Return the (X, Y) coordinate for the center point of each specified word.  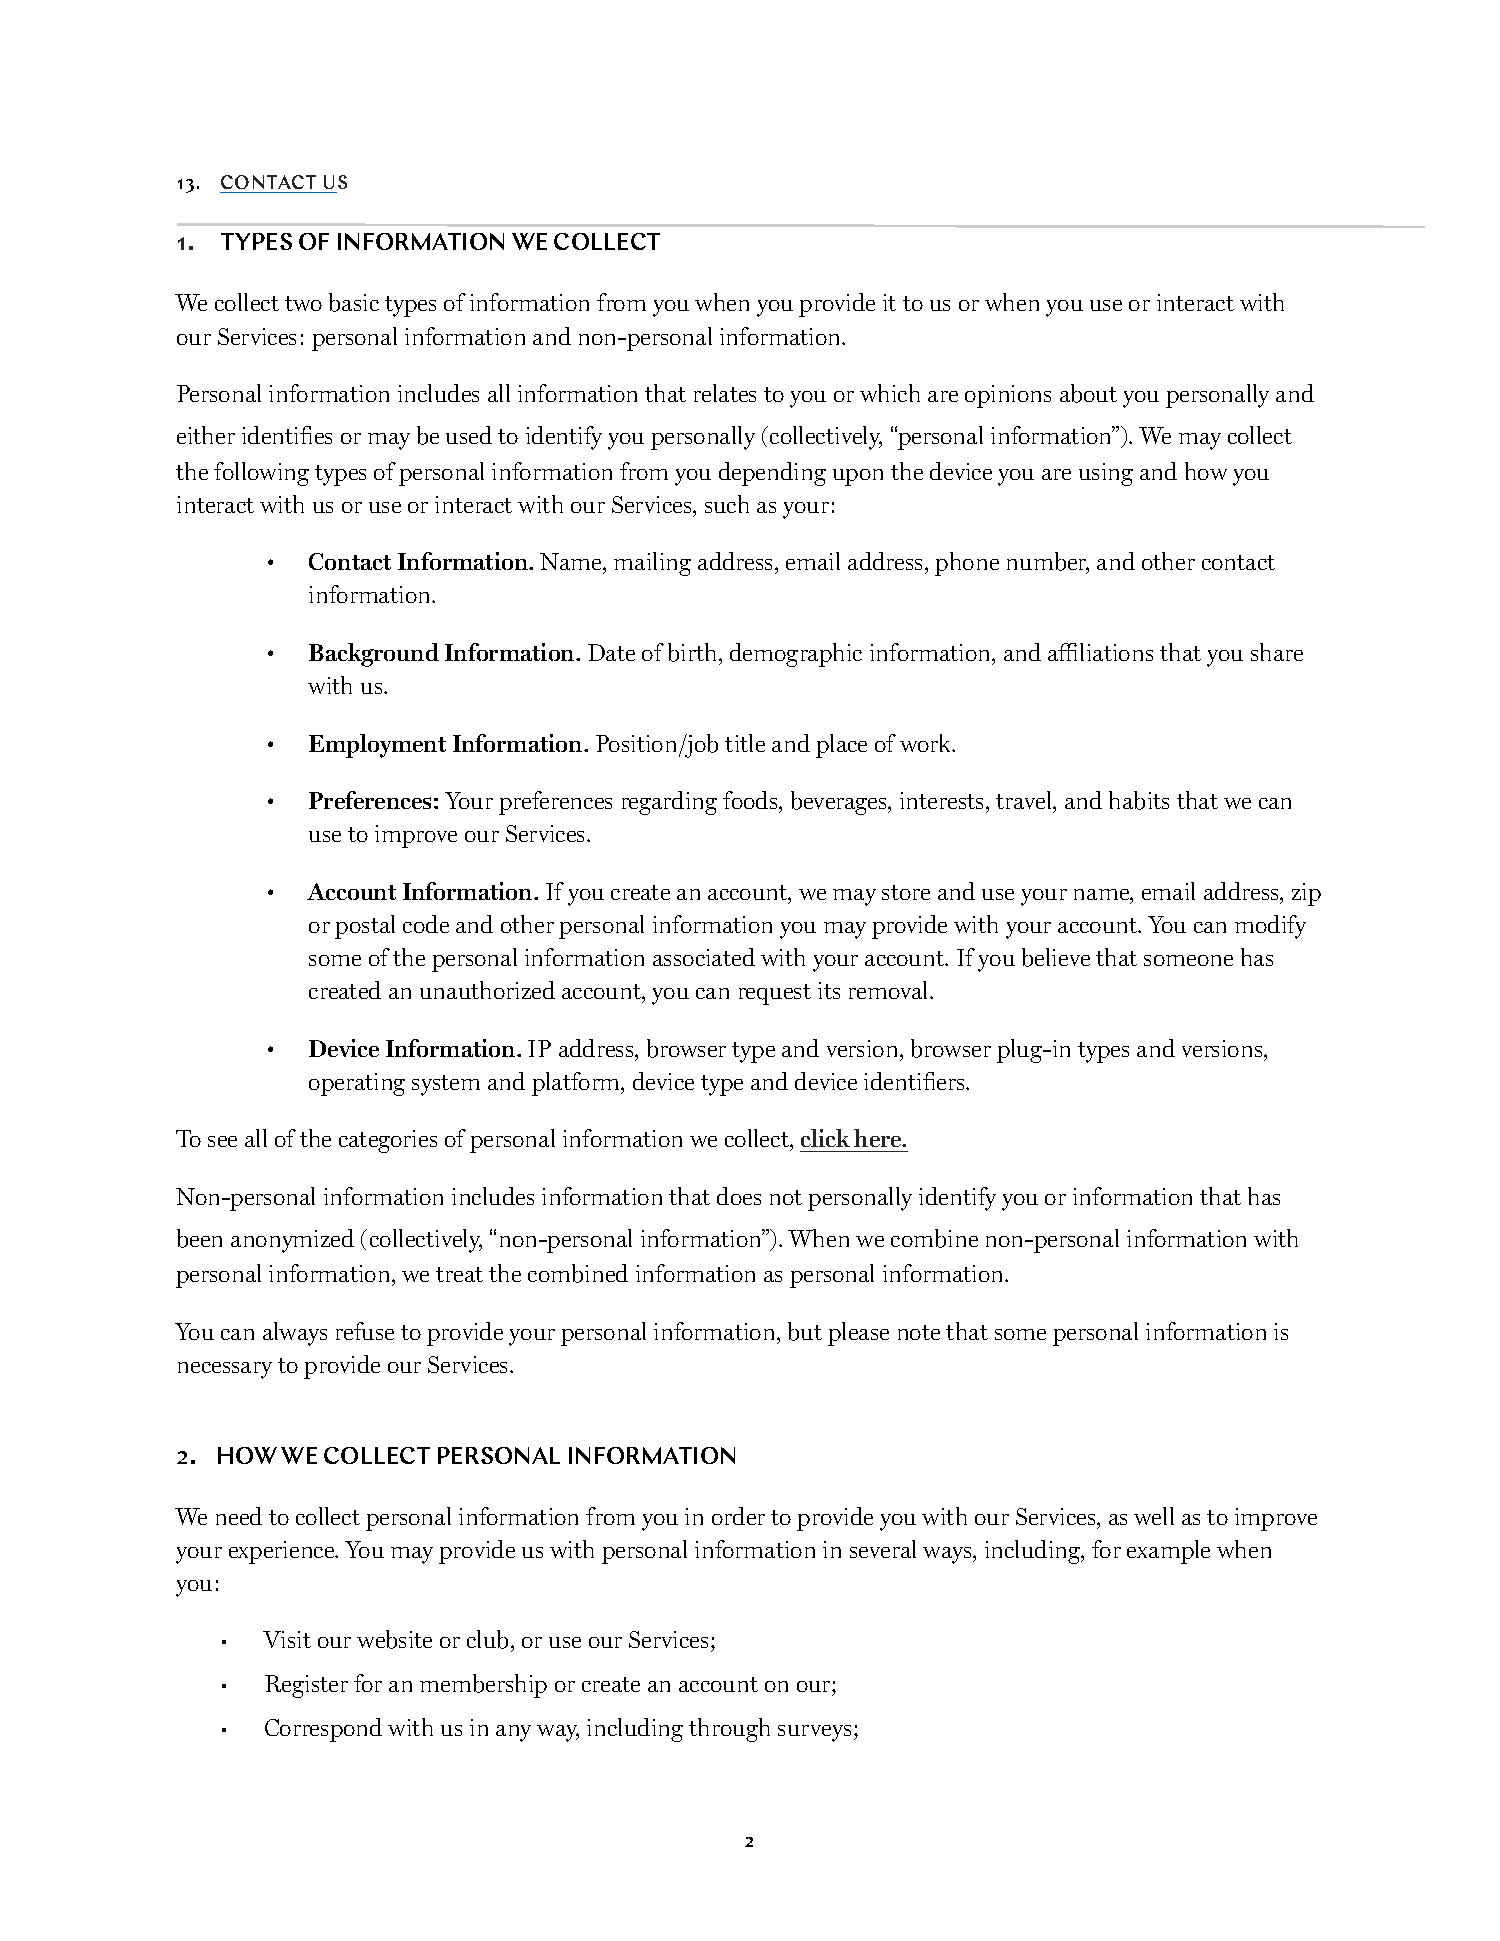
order (738, 1516)
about (1088, 393)
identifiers (915, 1081)
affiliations (1100, 652)
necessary (225, 1370)
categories (388, 1141)
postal (365, 927)
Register (306, 1686)
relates (725, 393)
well (1154, 1516)
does (739, 1196)
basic (354, 302)
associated (704, 957)
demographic (796, 655)
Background (374, 655)
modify (1270, 927)
